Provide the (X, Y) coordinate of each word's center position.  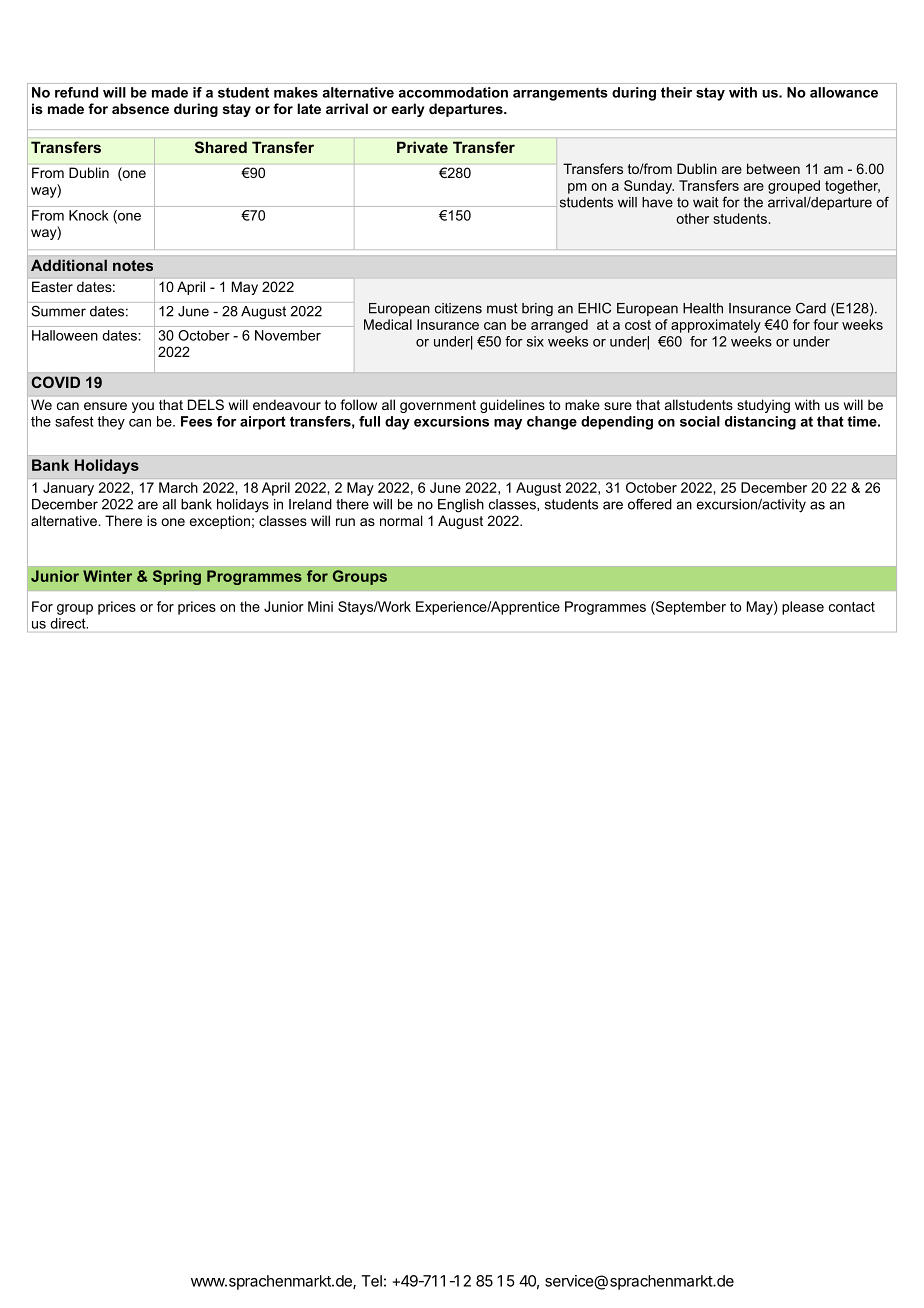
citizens (458, 308)
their (676, 92)
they (111, 423)
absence (140, 108)
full (369, 421)
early (408, 110)
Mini (320, 606)
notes (133, 265)
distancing (760, 423)
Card (811, 308)
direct (69, 623)
